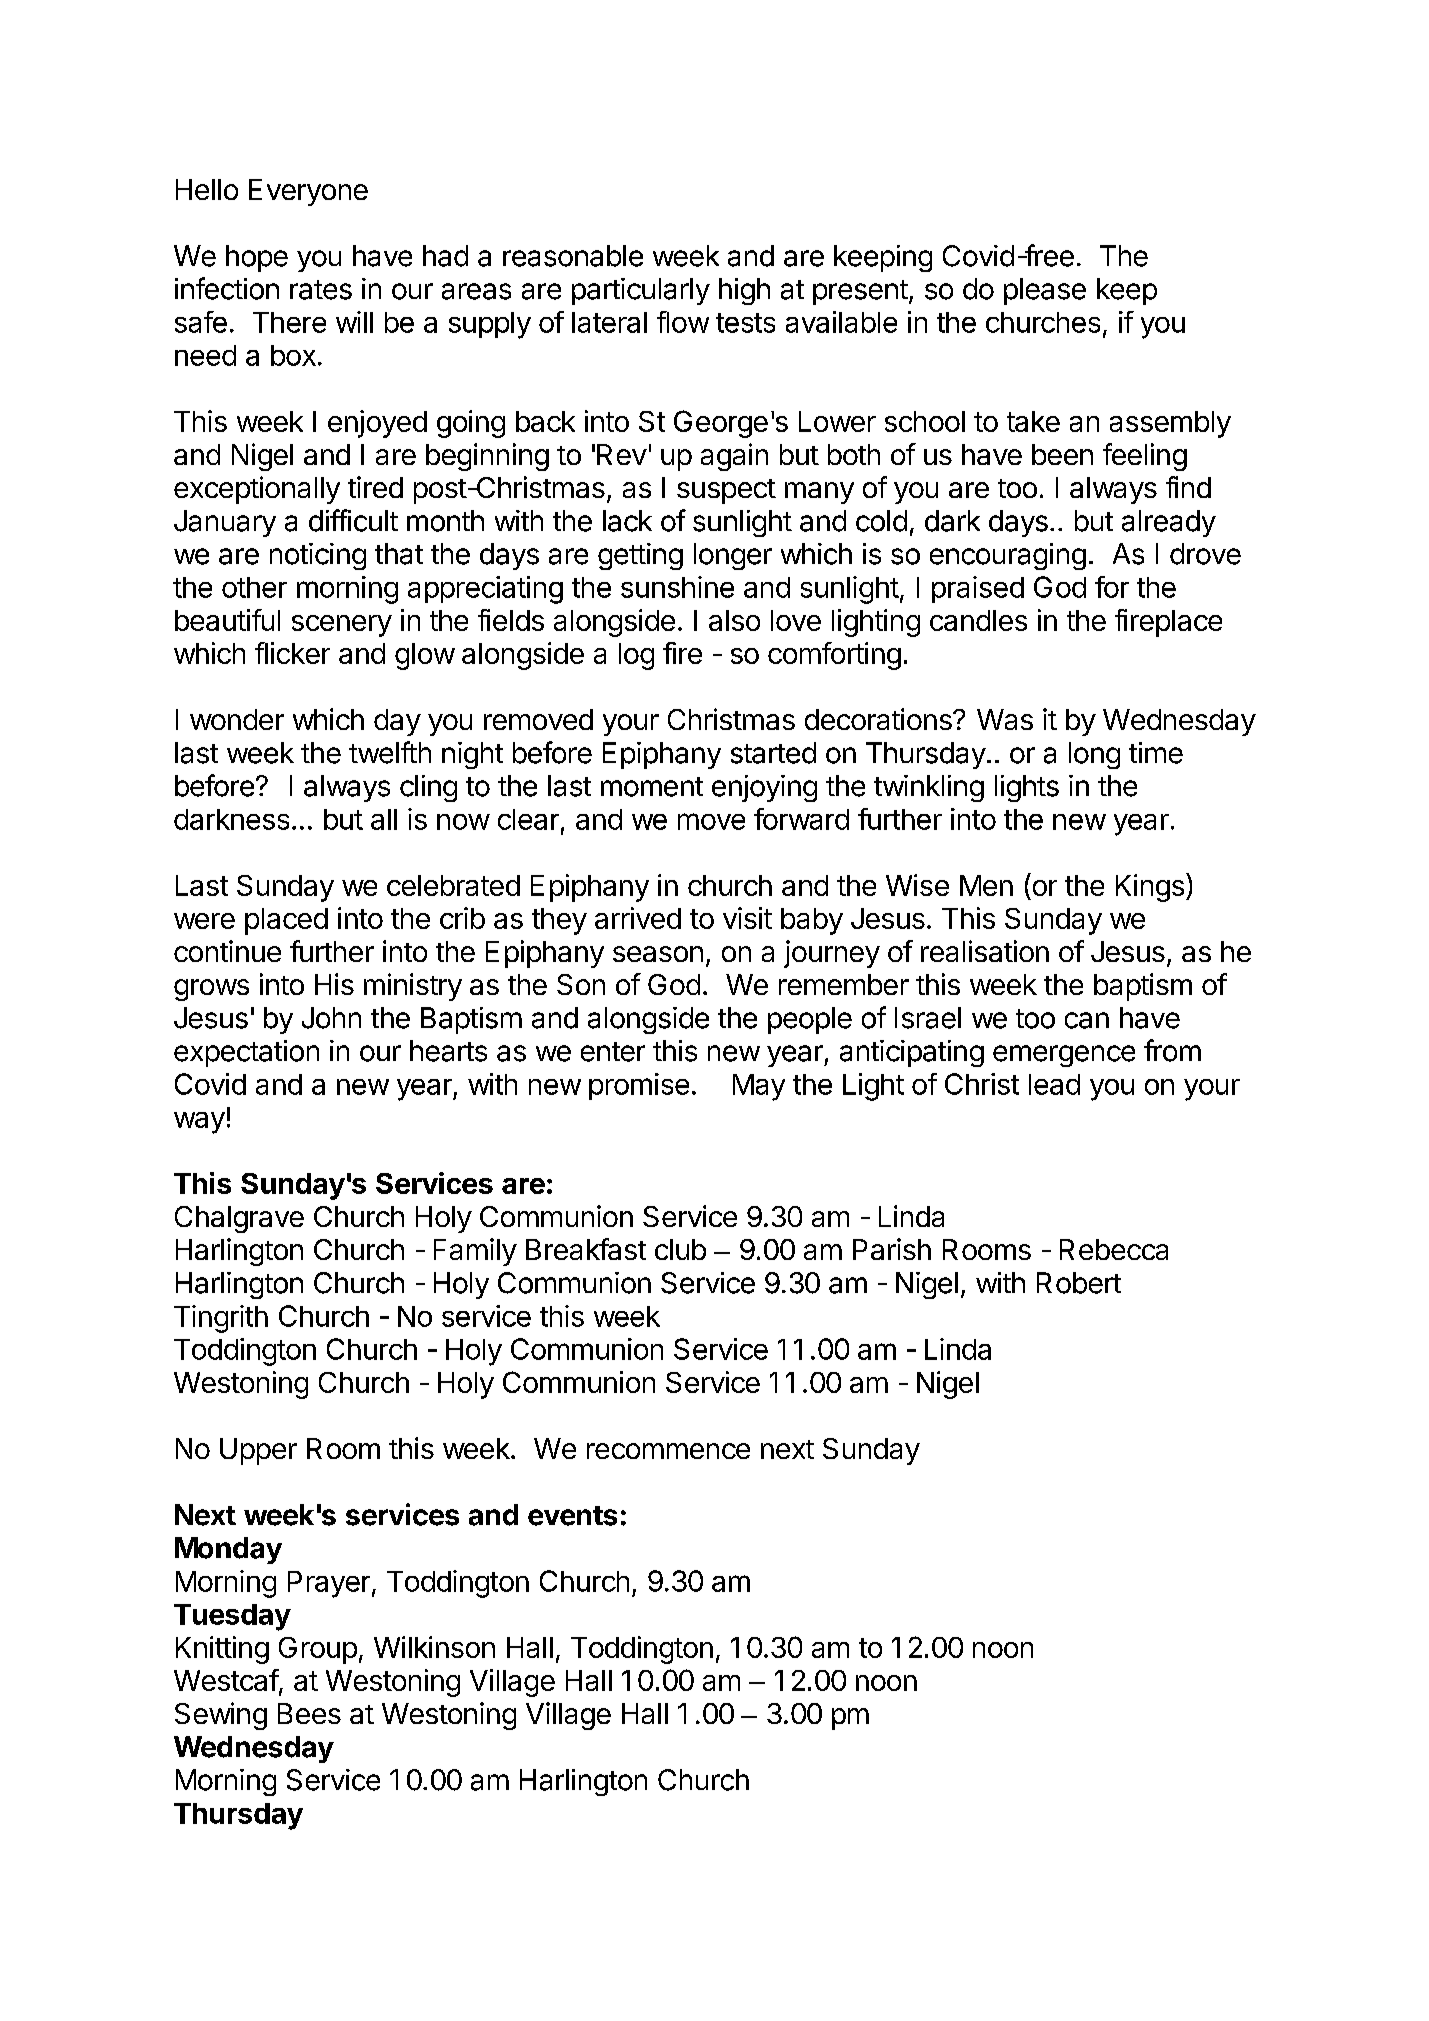 This image has height=2021, width=1429. What do you see at coordinates (658, 954) in the image?
I see `season` at bounding box center [658, 954].
